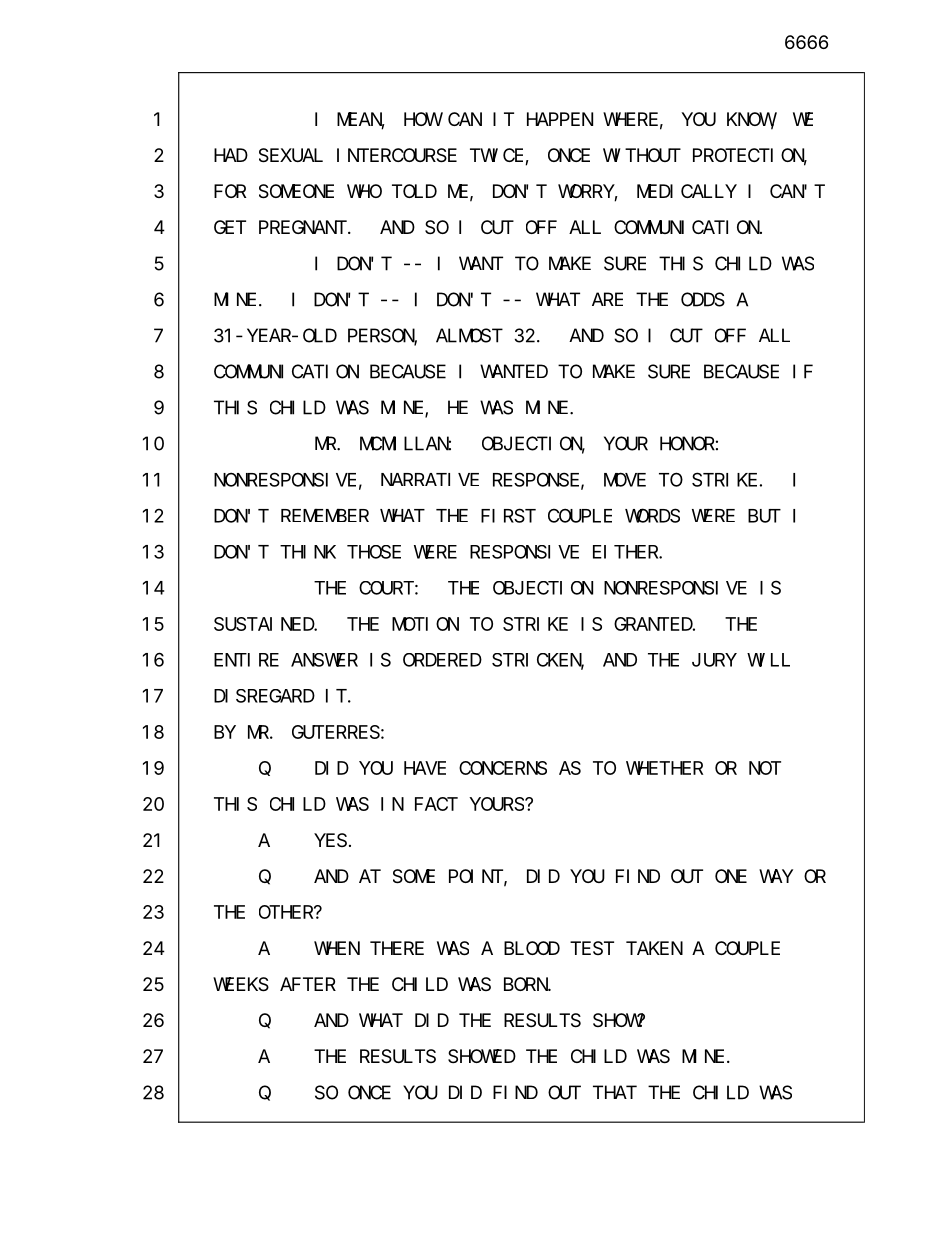 This document has width=952, height=1233. I want to click on THAT, so click(615, 1092).
